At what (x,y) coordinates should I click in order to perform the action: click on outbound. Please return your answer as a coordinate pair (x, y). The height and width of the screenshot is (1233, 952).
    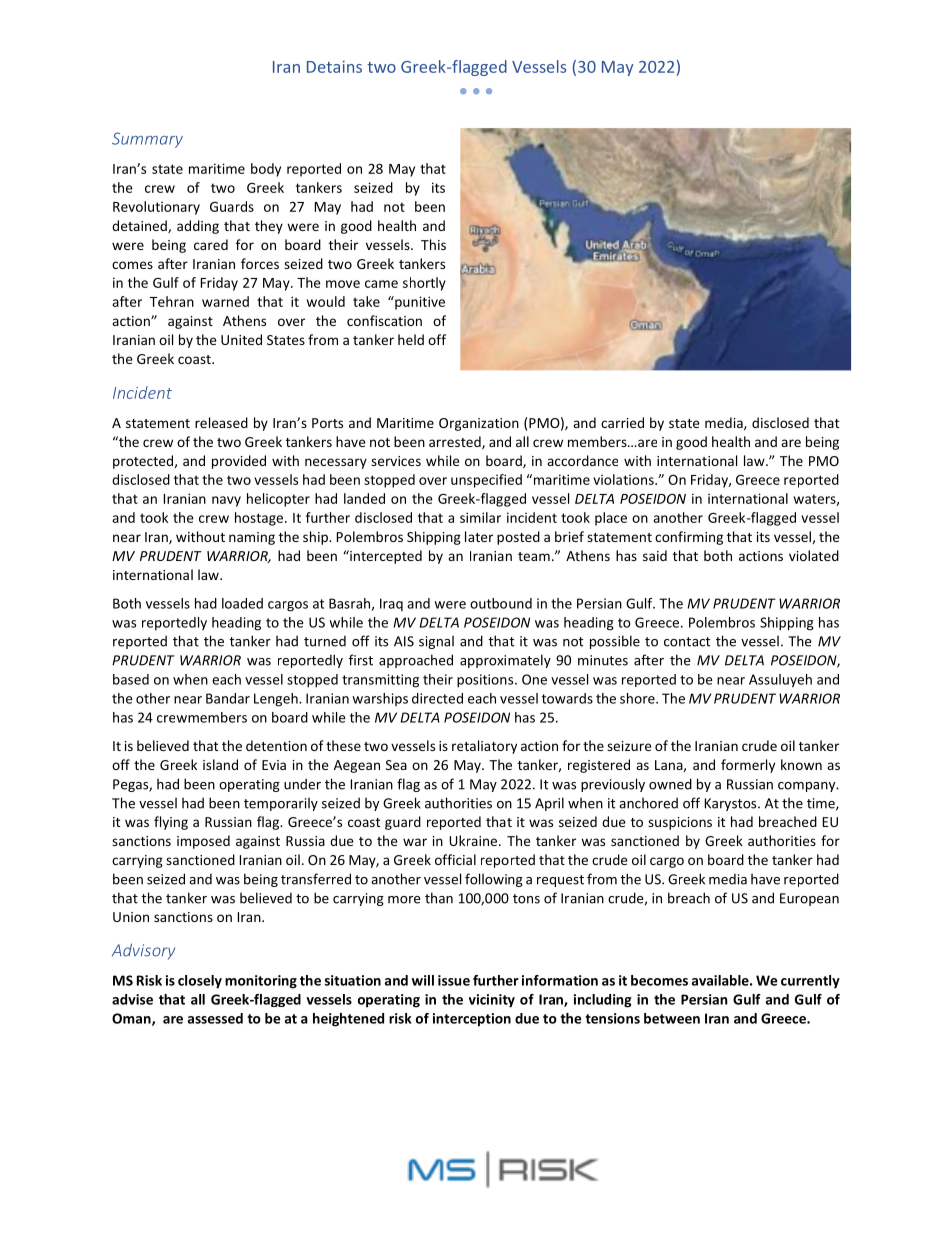
    Looking at the image, I should click on (501, 603).
